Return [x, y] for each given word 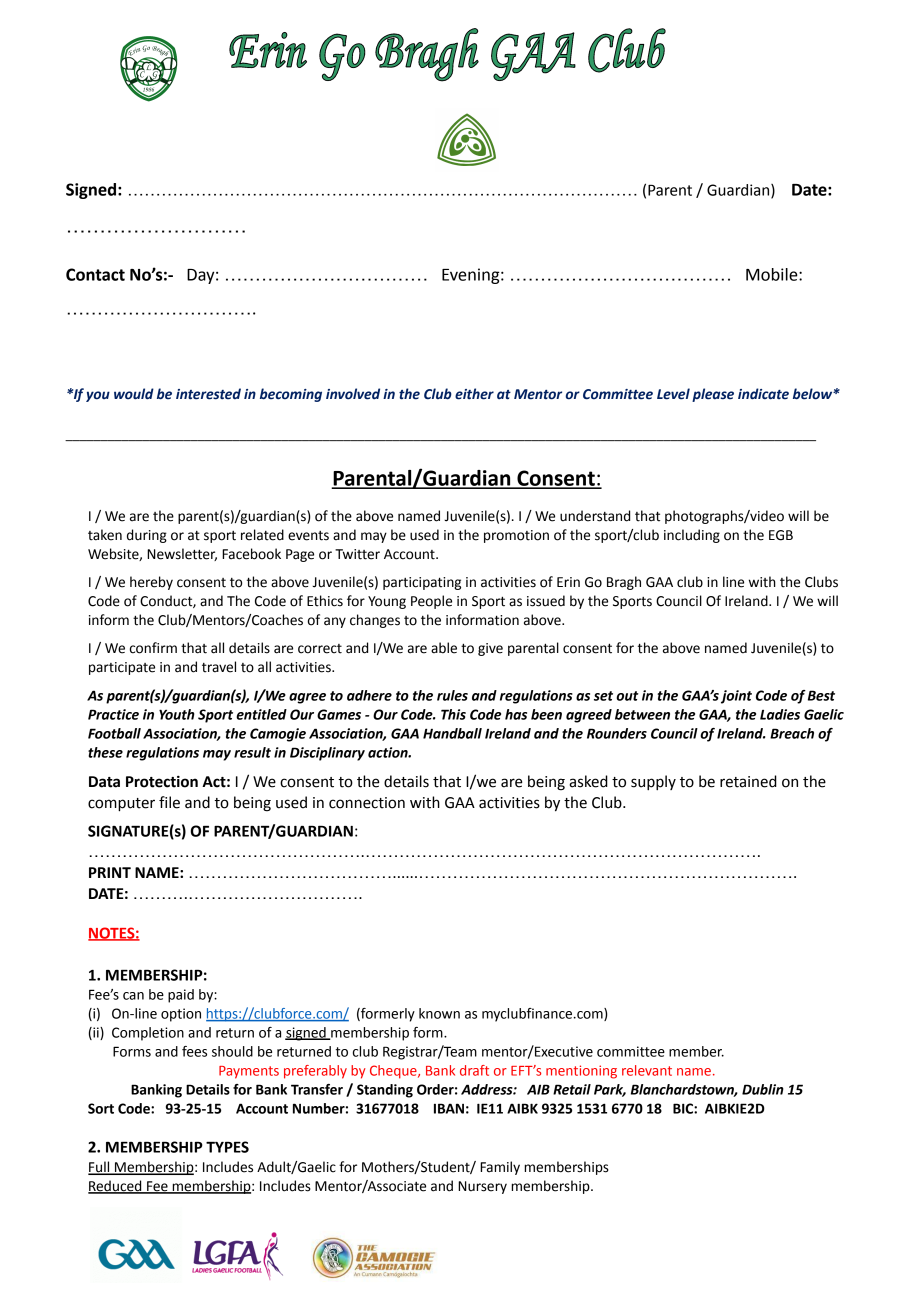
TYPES [227, 1147]
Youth [177, 714]
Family [500, 1168]
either [474, 394]
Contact [95, 274]
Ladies [780, 714]
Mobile [773, 274]
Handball [452, 733]
